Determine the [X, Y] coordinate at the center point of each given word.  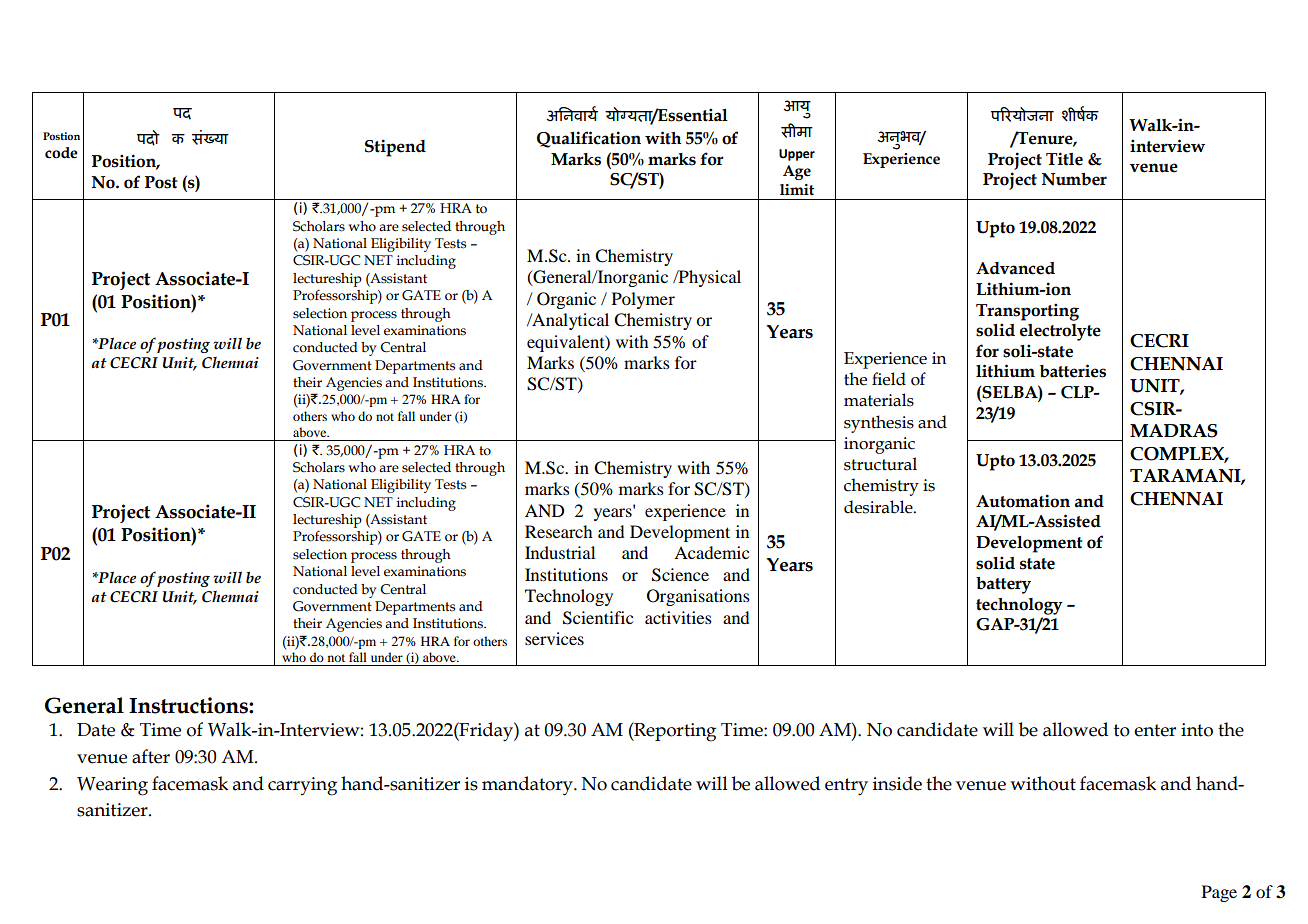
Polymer [643, 300]
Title [1064, 159]
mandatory [528, 786]
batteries [1073, 371]
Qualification [589, 139]
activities [678, 617]
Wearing [112, 786]
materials [879, 400]
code [61, 153]
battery [1003, 585]
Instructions [189, 705]
